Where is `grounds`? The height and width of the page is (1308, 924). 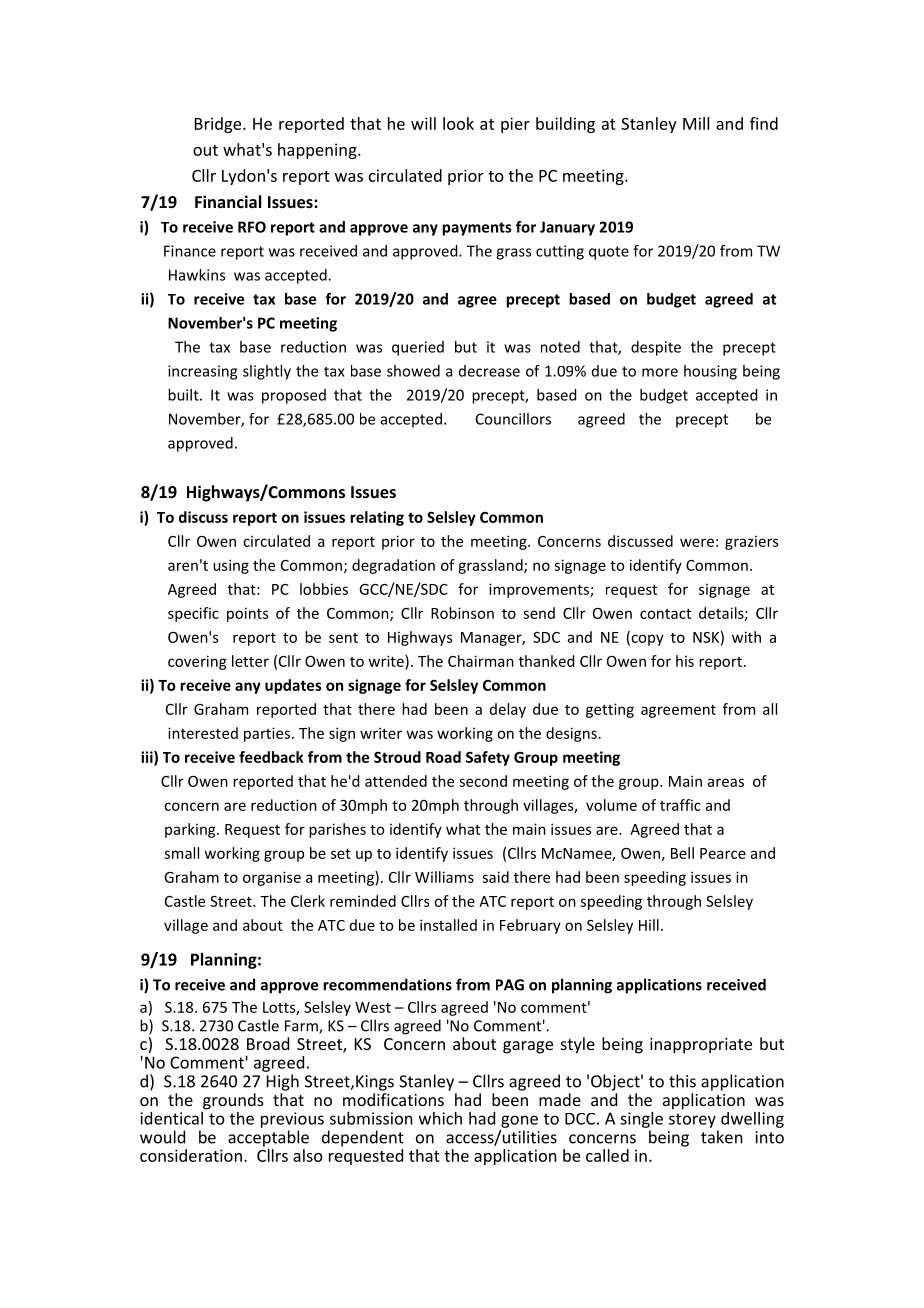 grounds is located at coordinates (233, 1101).
